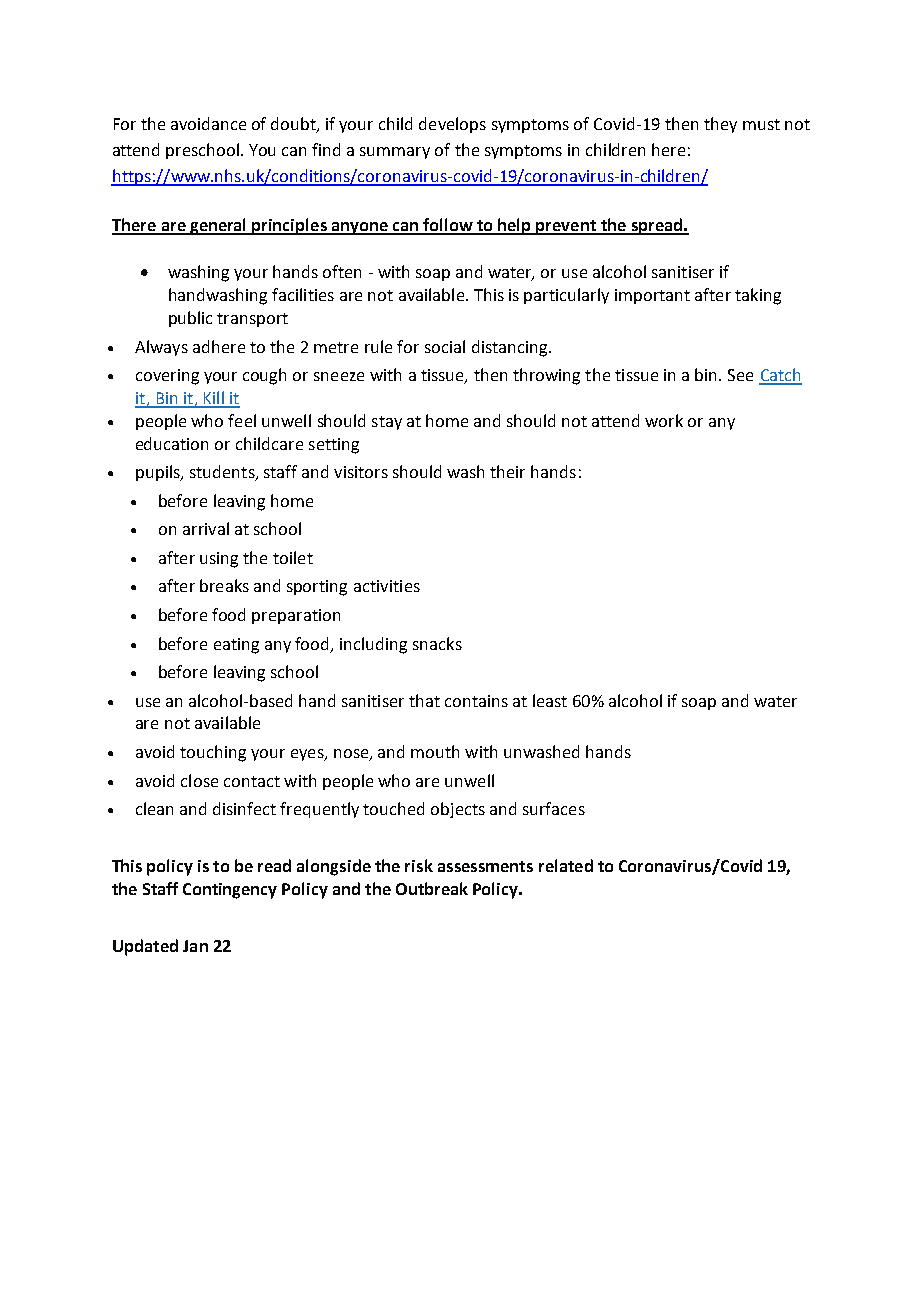 Image resolution: width=924 pixels, height=1308 pixels. What do you see at coordinates (326, 149) in the screenshot?
I see `find` at bounding box center [326, 149].
